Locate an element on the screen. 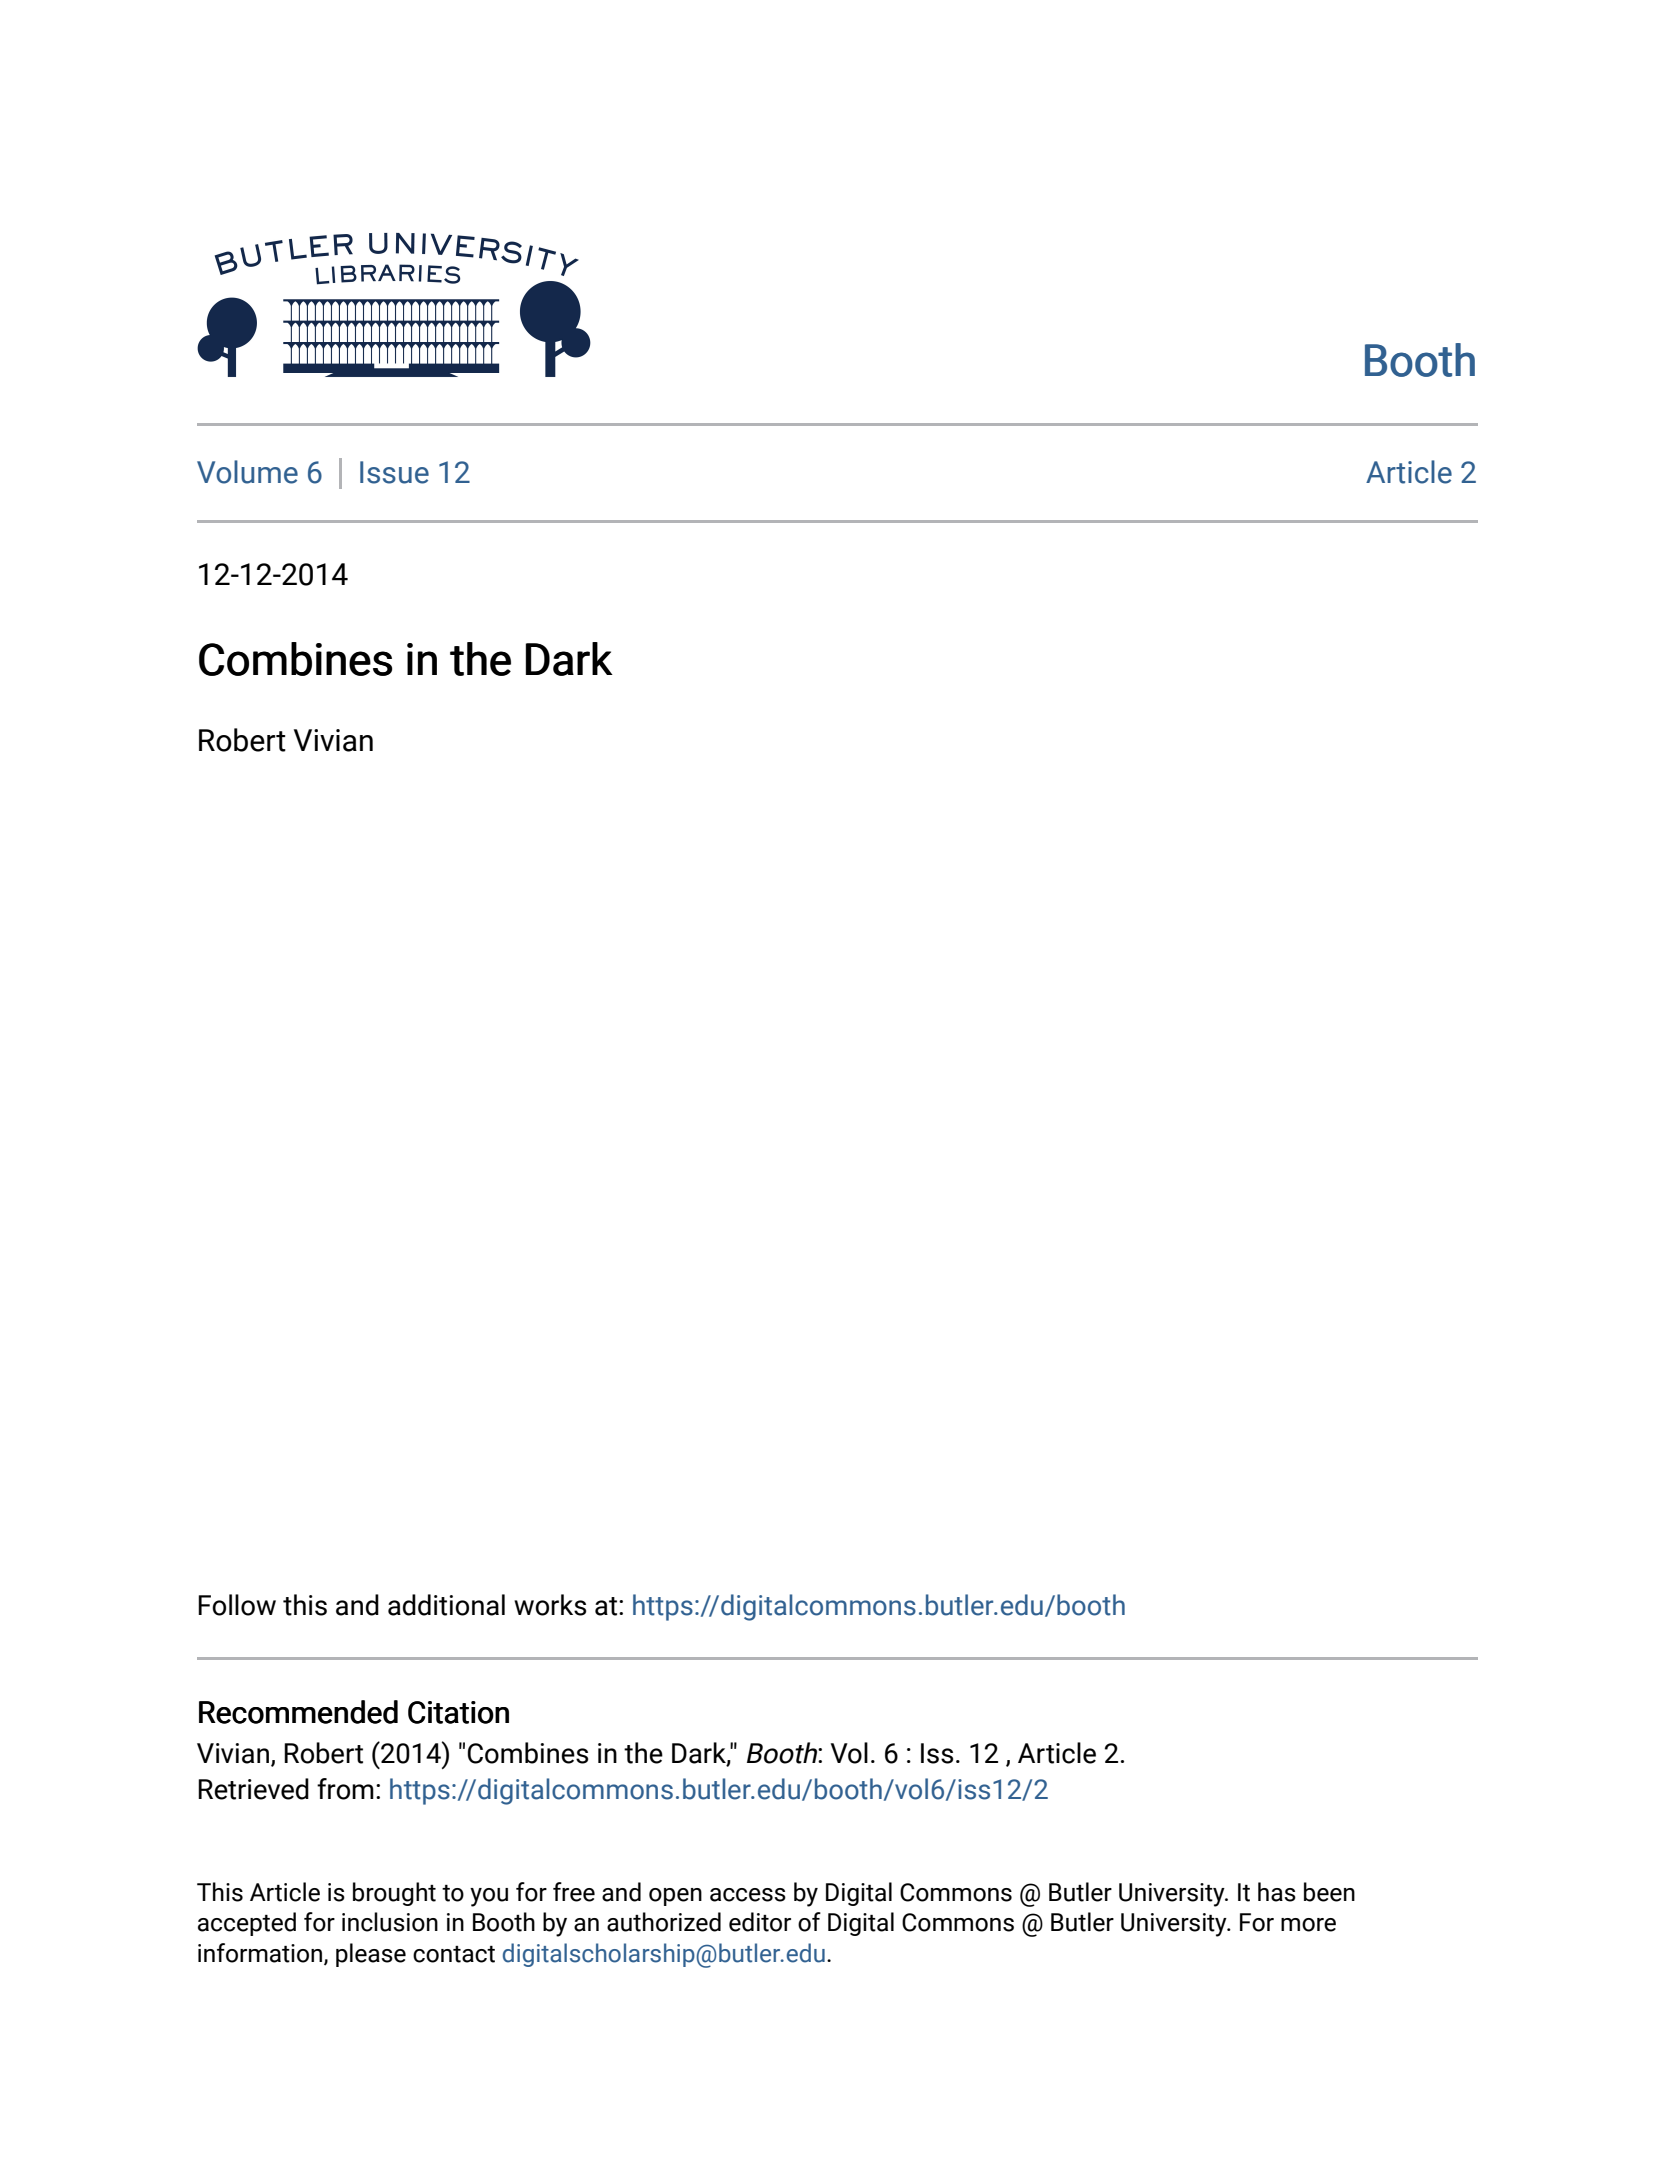  Issue is located at coordinates (394, 472).
